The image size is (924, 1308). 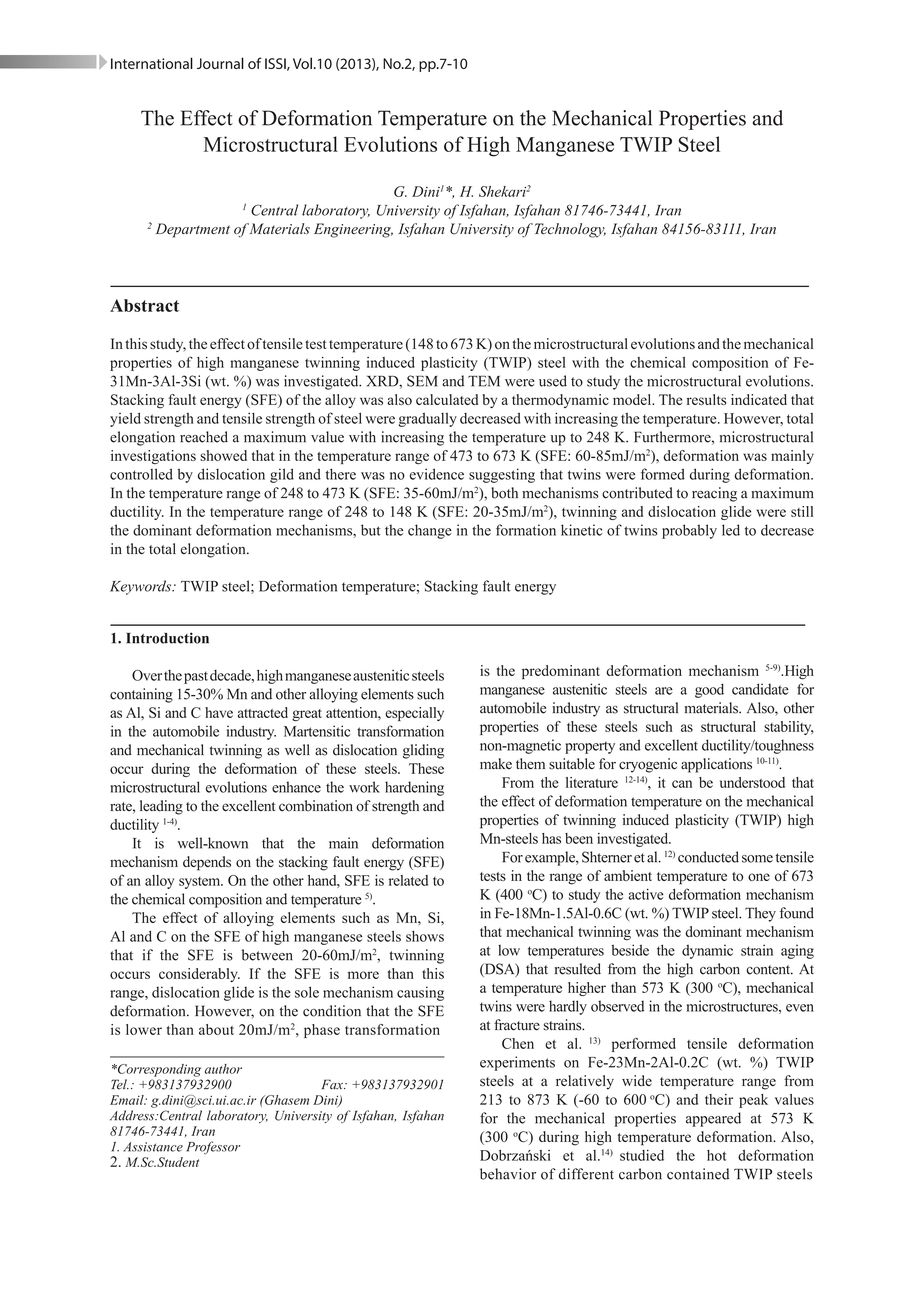 I want to click on depends, so click(x=207, y=863).
